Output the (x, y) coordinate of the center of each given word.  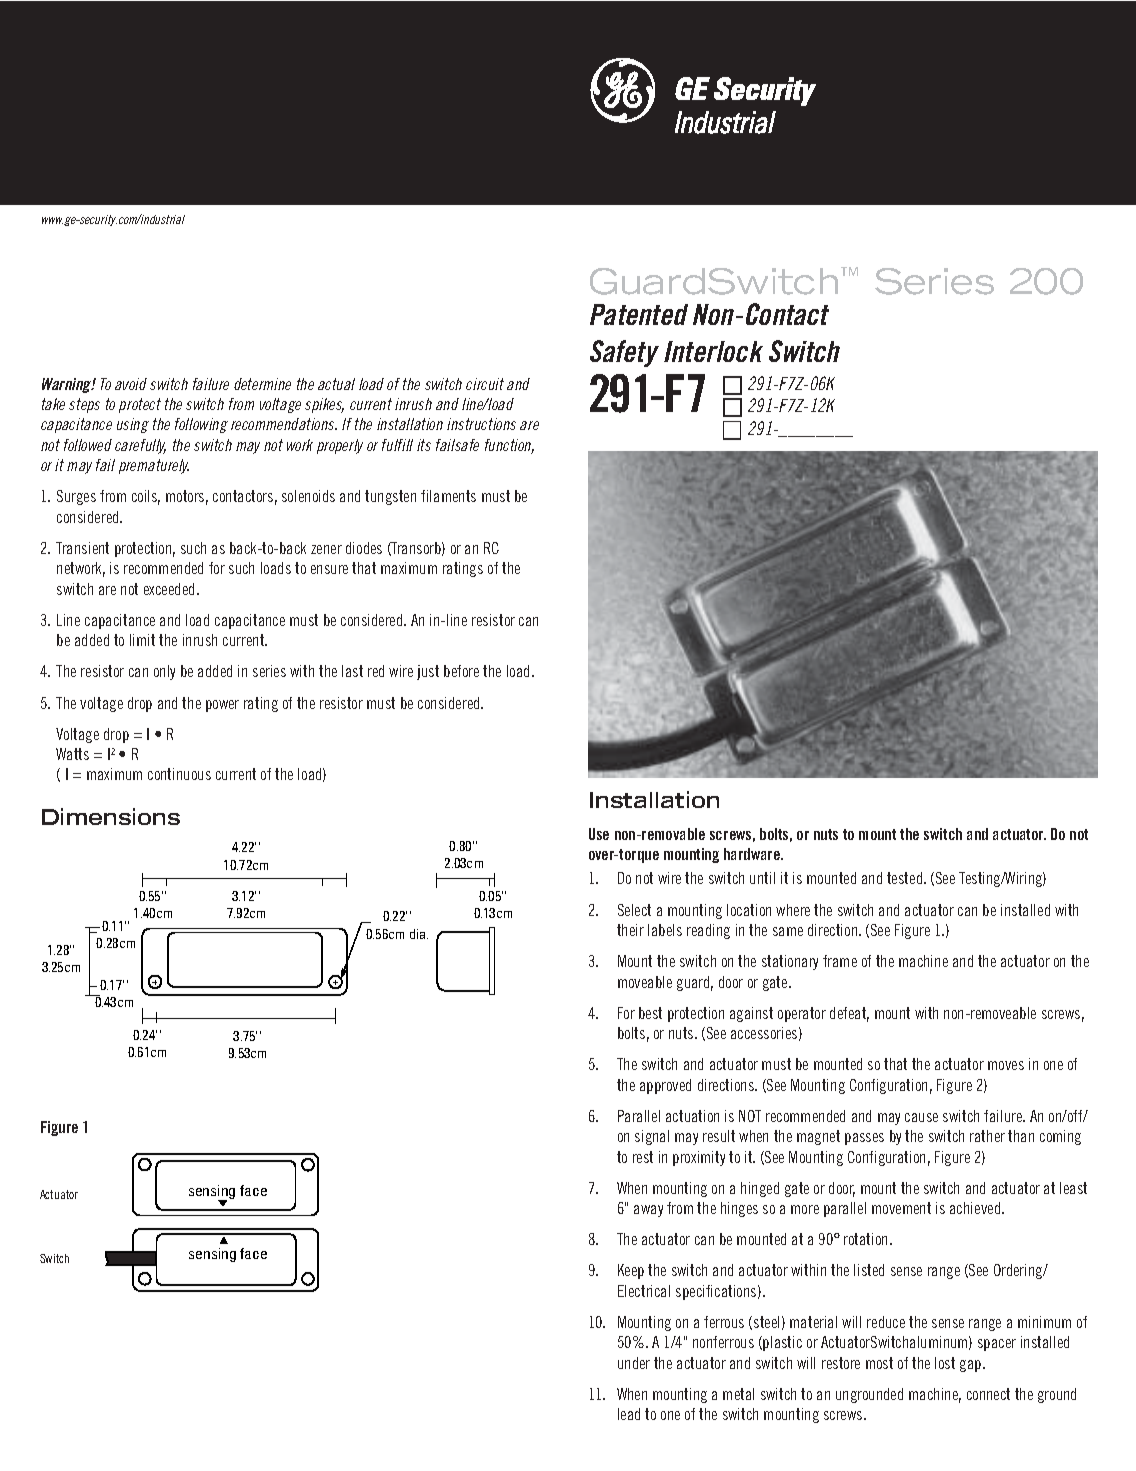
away (648, 1211)
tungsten (390, 497)
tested (906, 878)
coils (146, 497)
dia (419, 934)
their (630, 930)
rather (987, 1136)
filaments (448, 496)
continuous (179, 774)
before (461, 671)
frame (840, 961)
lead (629, 1414)
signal (652, 1137)
